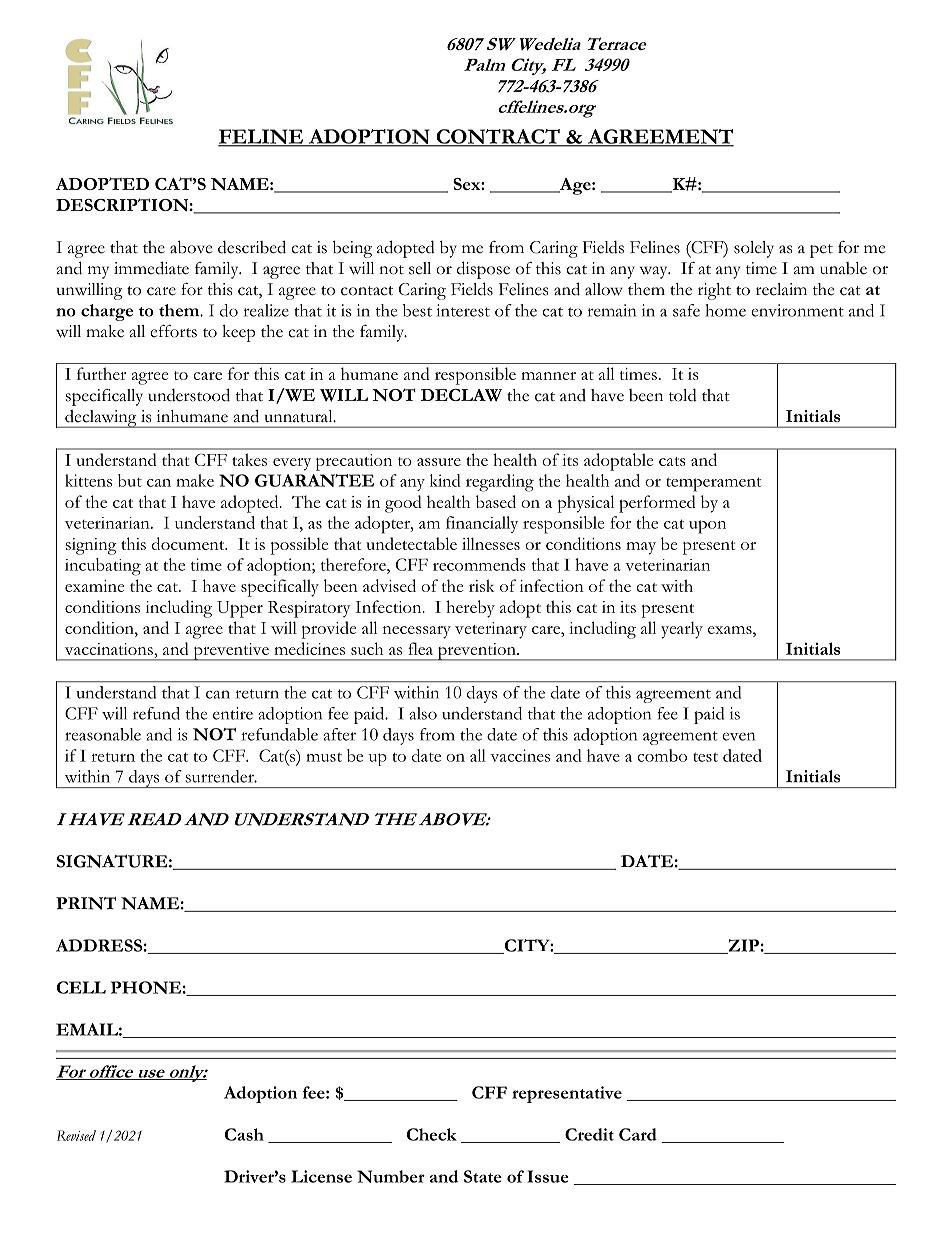  What do you see at coordinates (638, 1134) in the page?
I see `Card` at bounding box center [638, 1134].
